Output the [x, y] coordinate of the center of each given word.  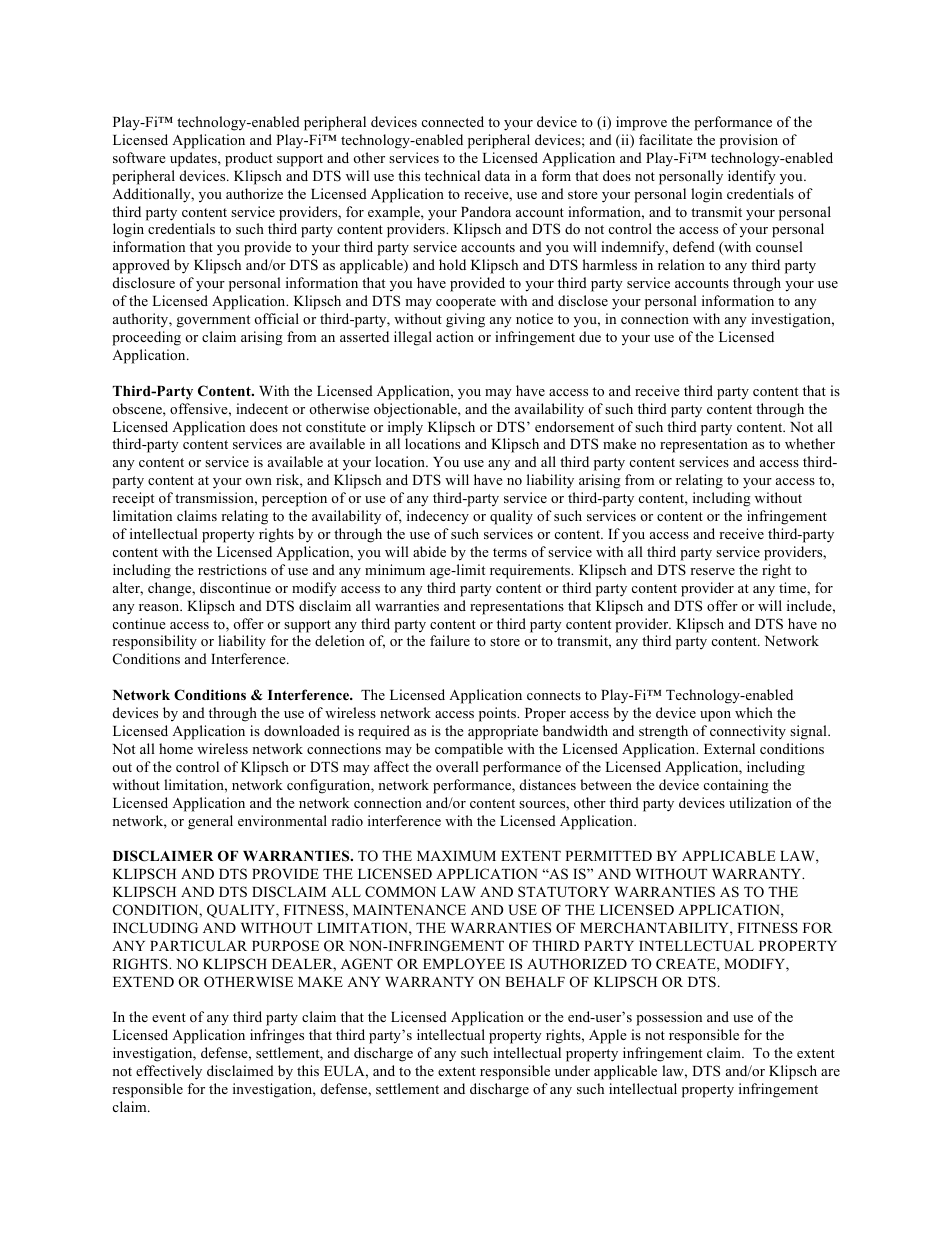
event [169, 1017]
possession [669, 1018]
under [572, 1070]
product [248, 159]
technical [452, 175]
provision [749, 141]
